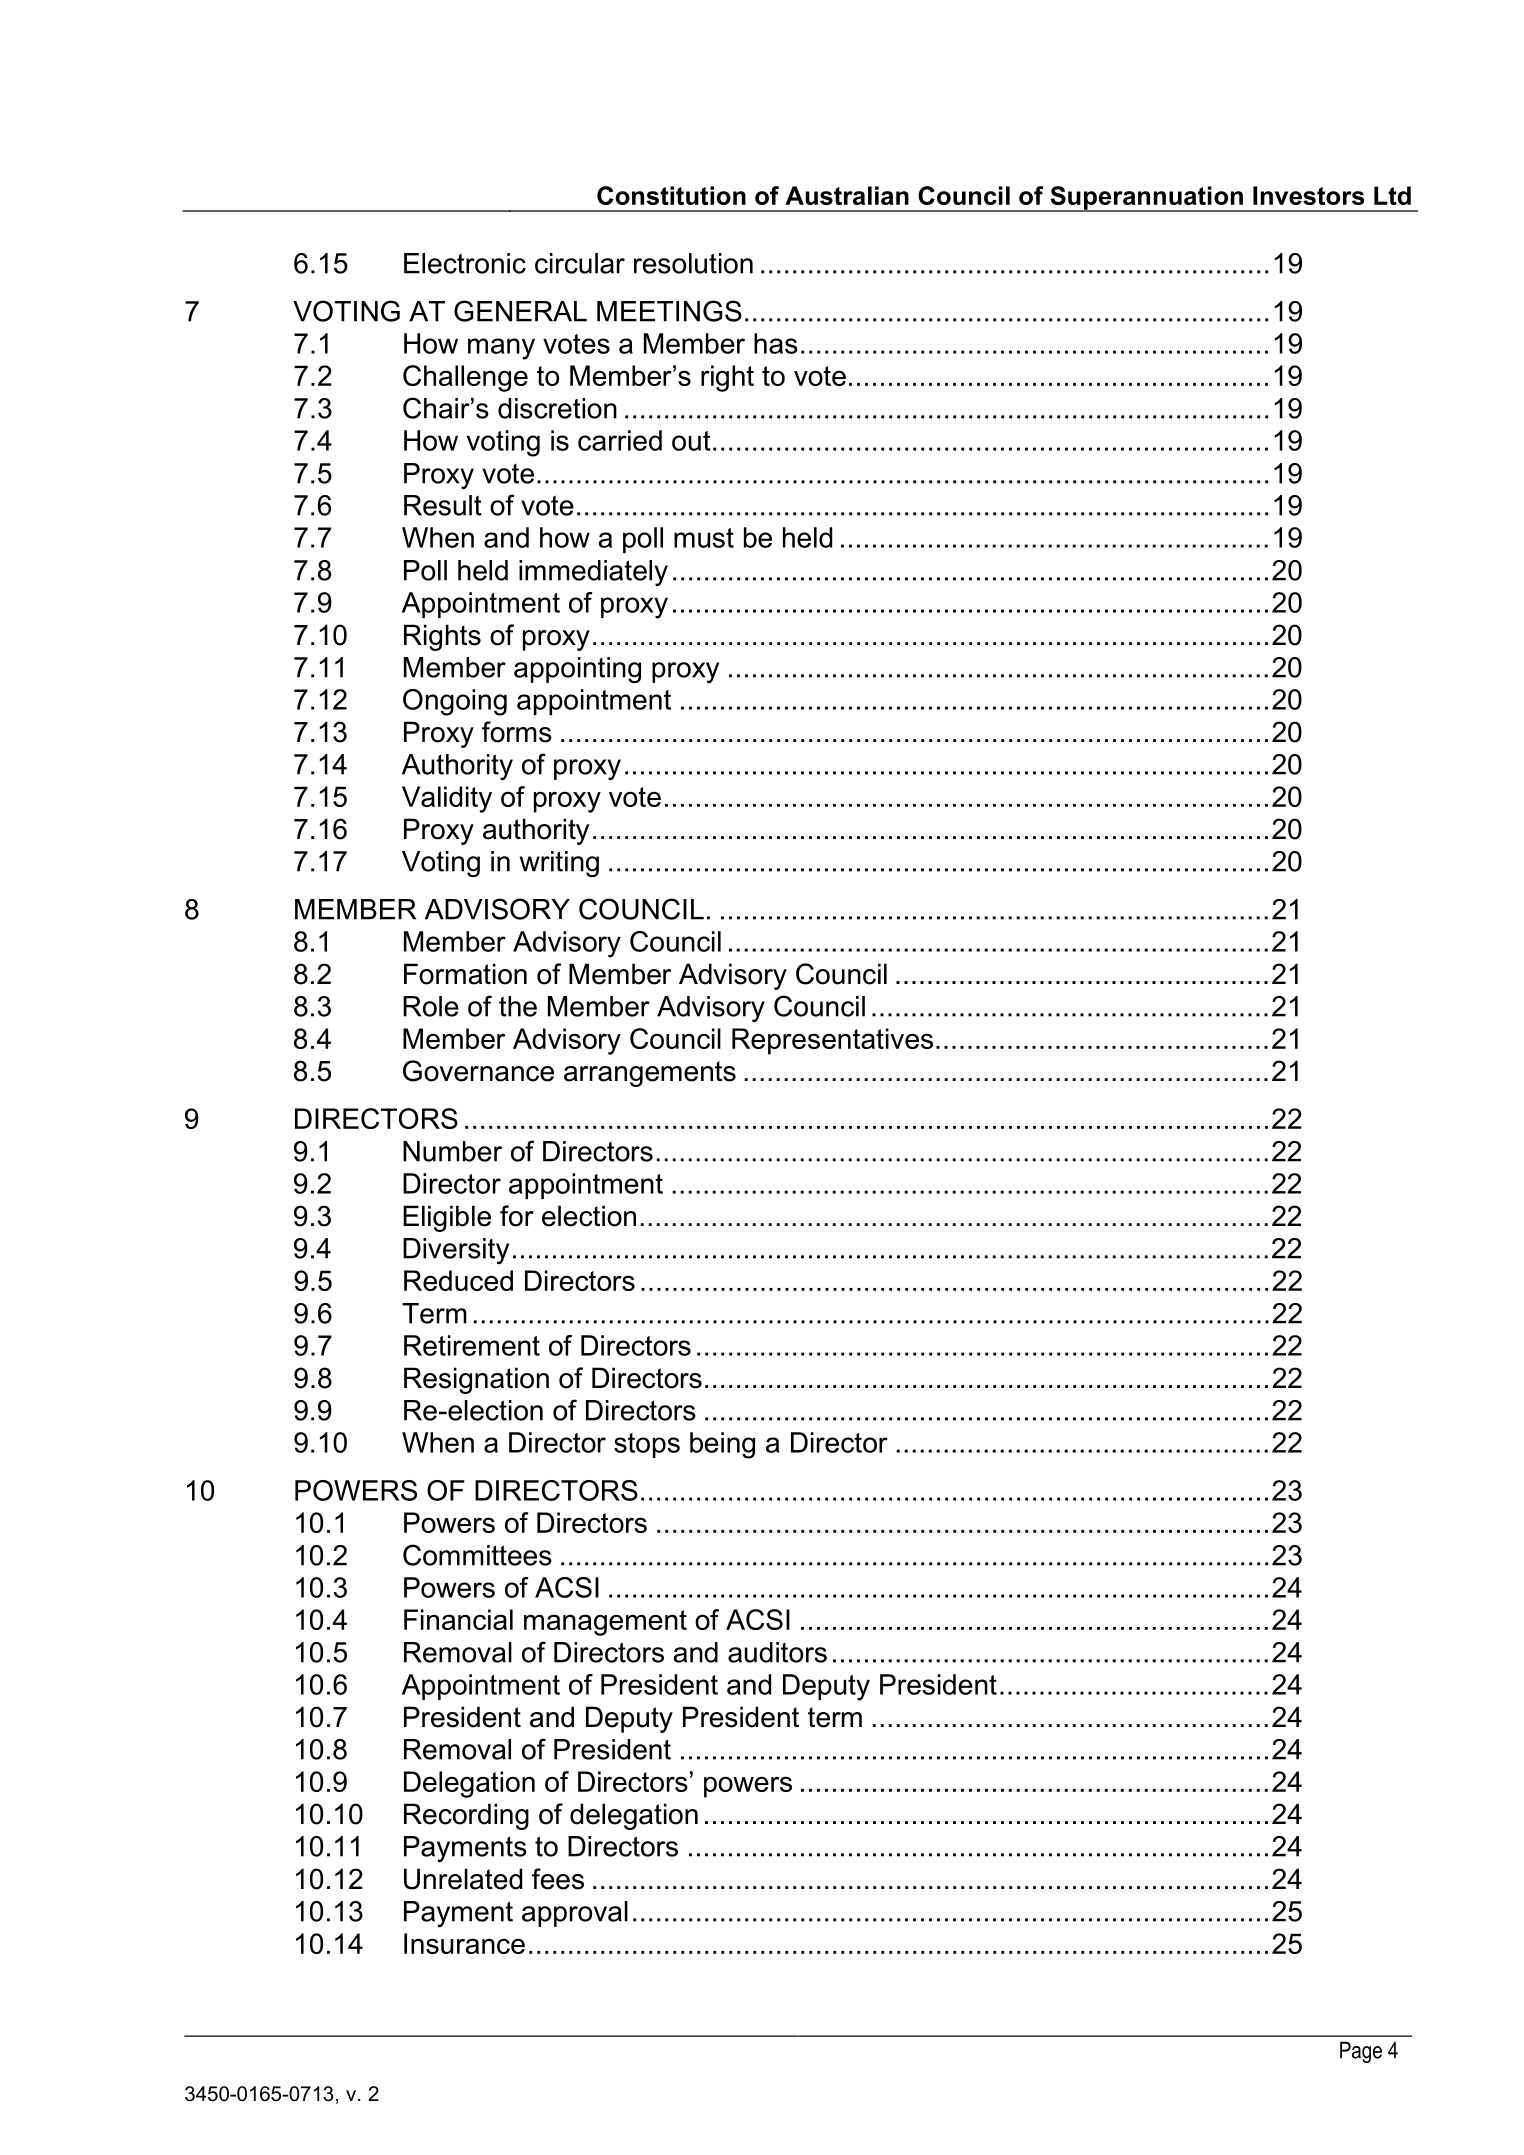 The height and width of the screenshot is (2155, 1524). What do you see at coordinates (647, 1445) in the screenshot?
I see `stops` at bounding box center [647, 1445].
